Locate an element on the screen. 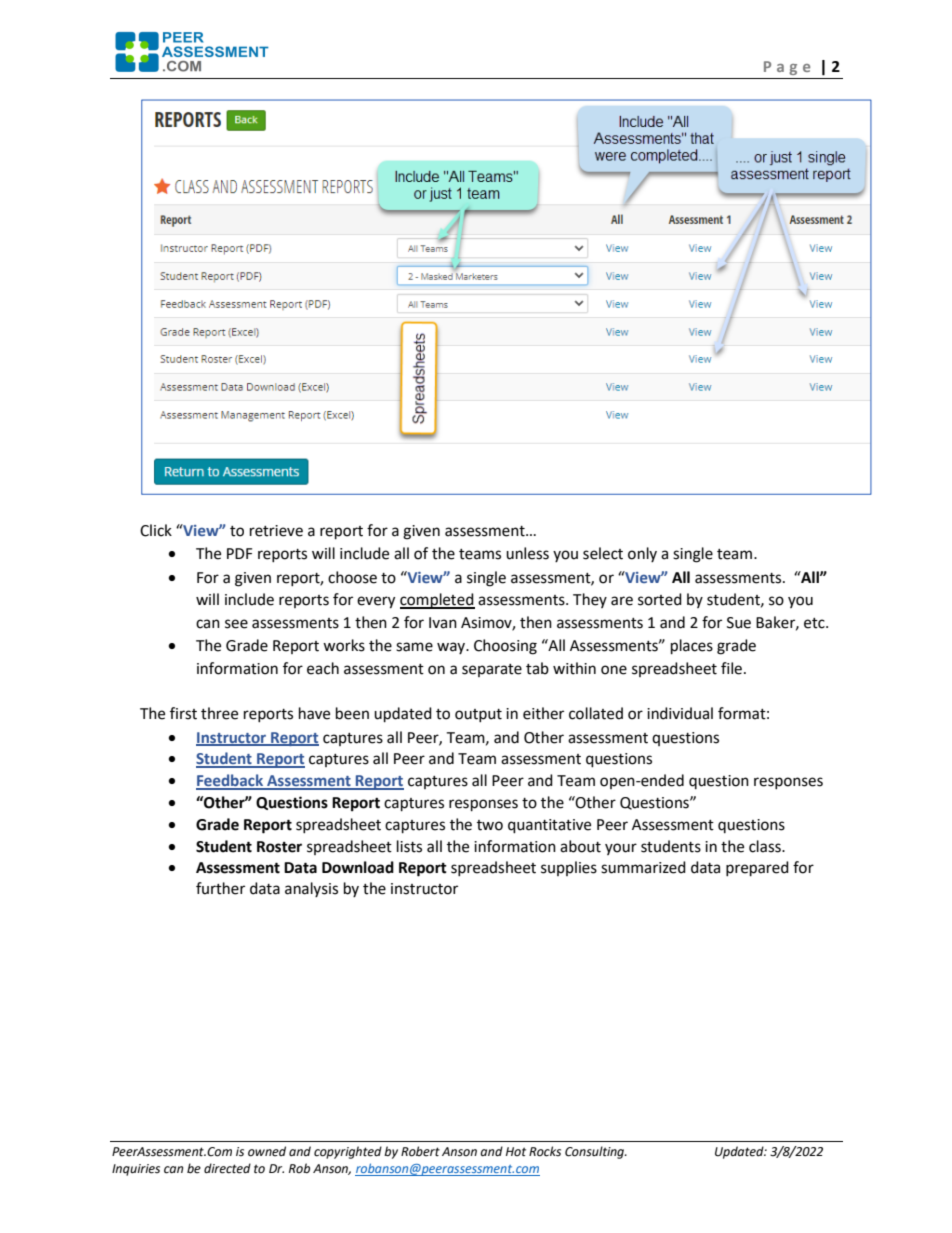 The image size is (952, 1233). directed is located at coordinates (227, 1168).
